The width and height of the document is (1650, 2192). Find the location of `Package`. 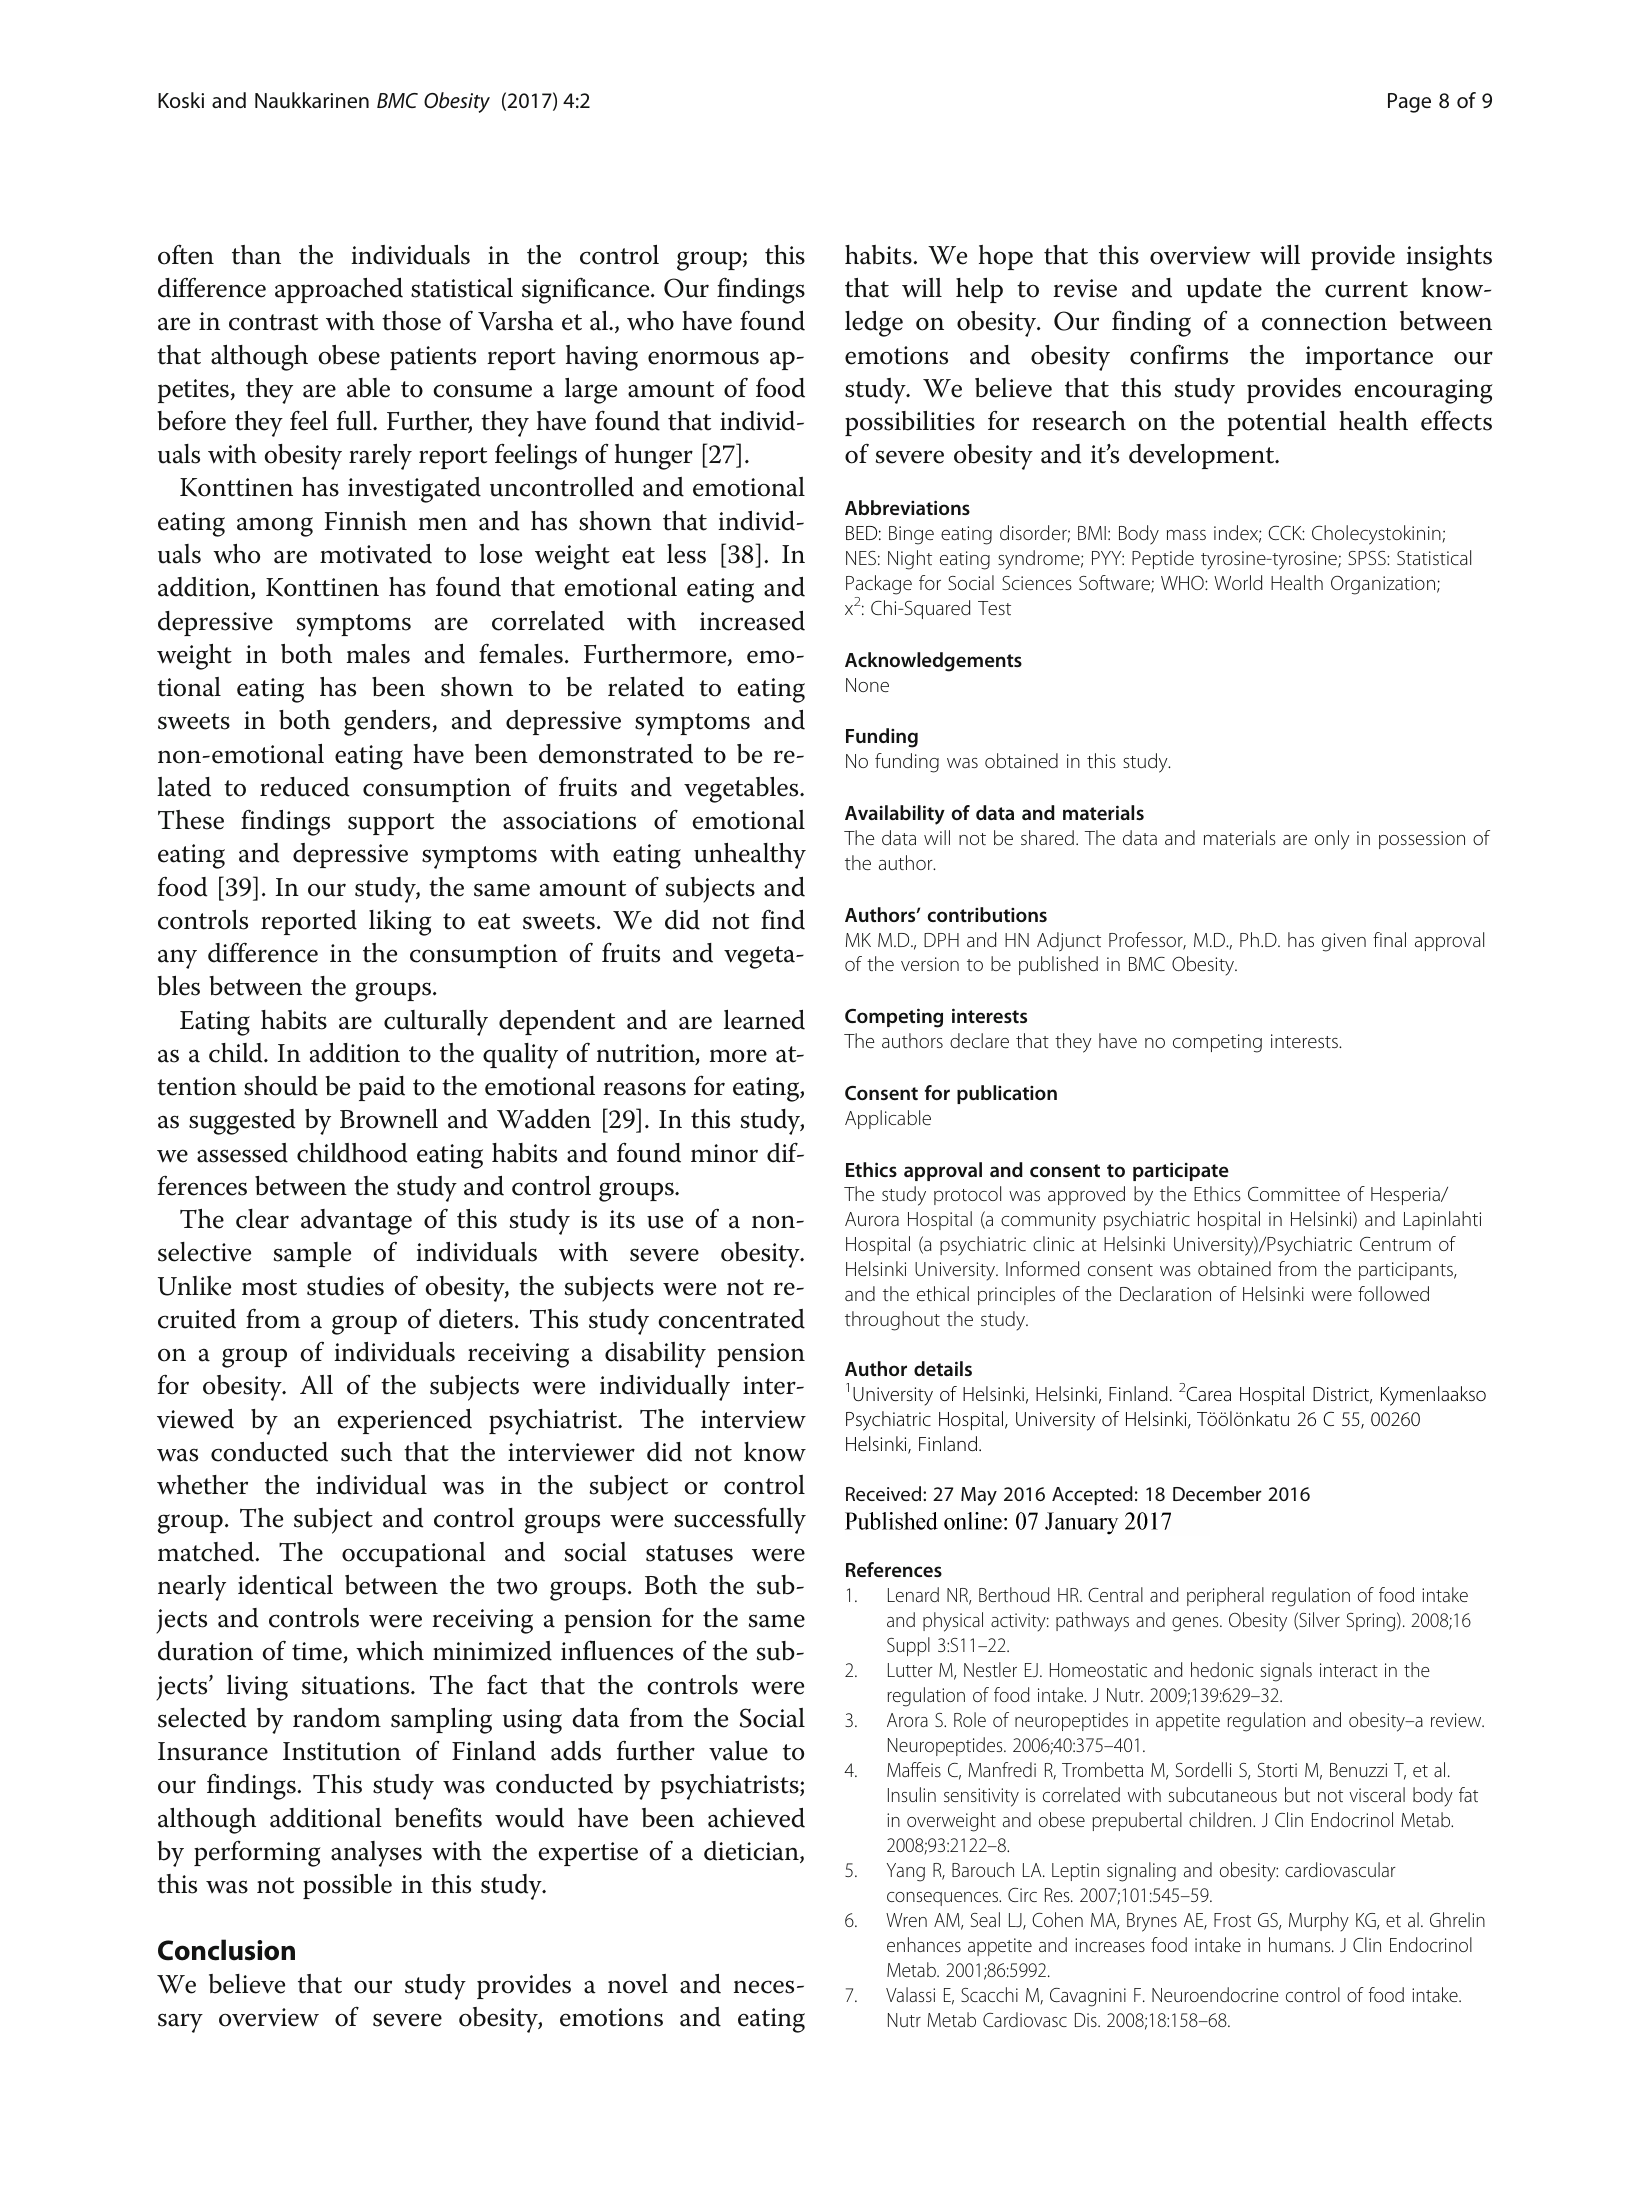

Package is located at coordinates (879, 585).
